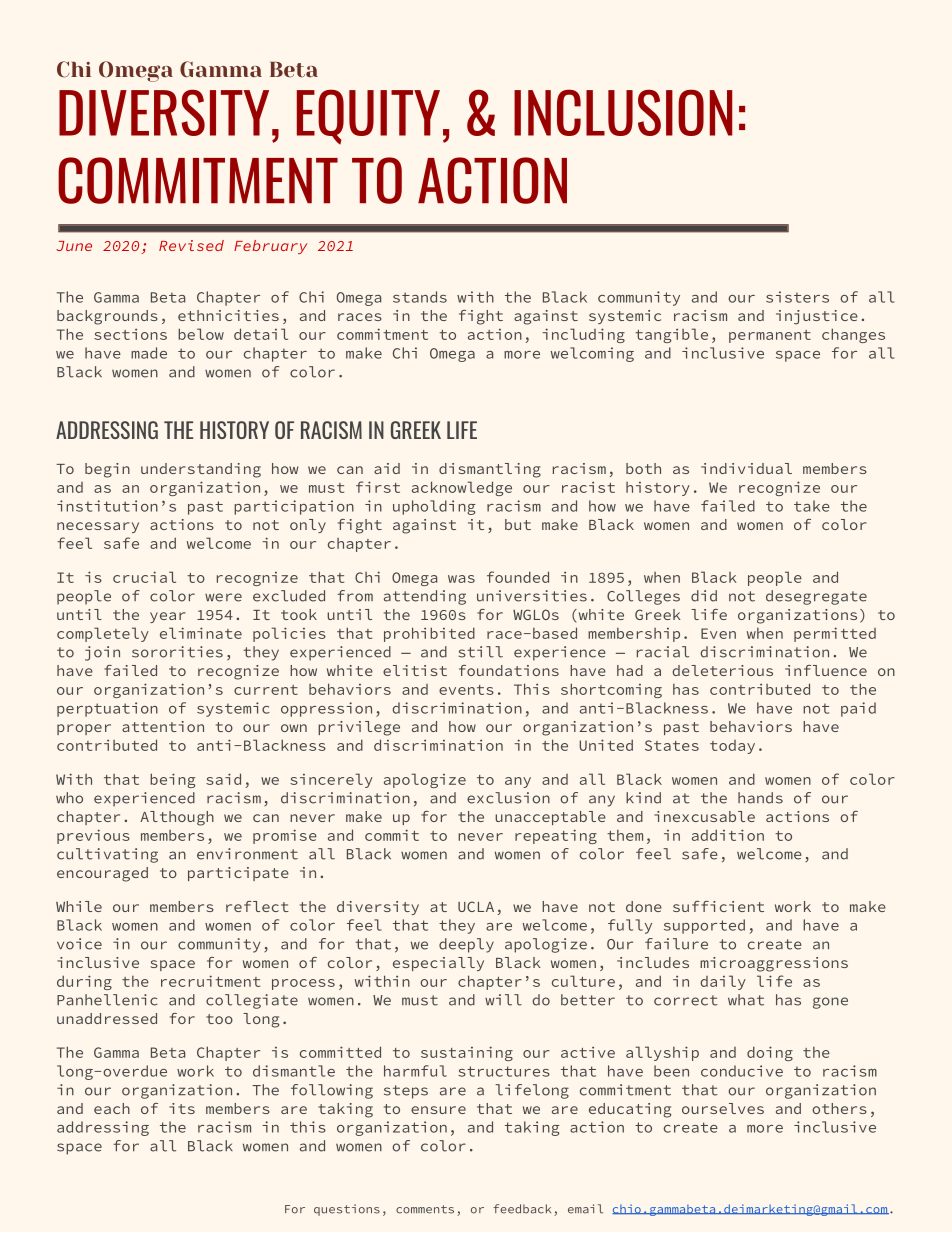 The width and height of the screenshot is (952, 1233). I want to click on Revised, so click(191, 245).
